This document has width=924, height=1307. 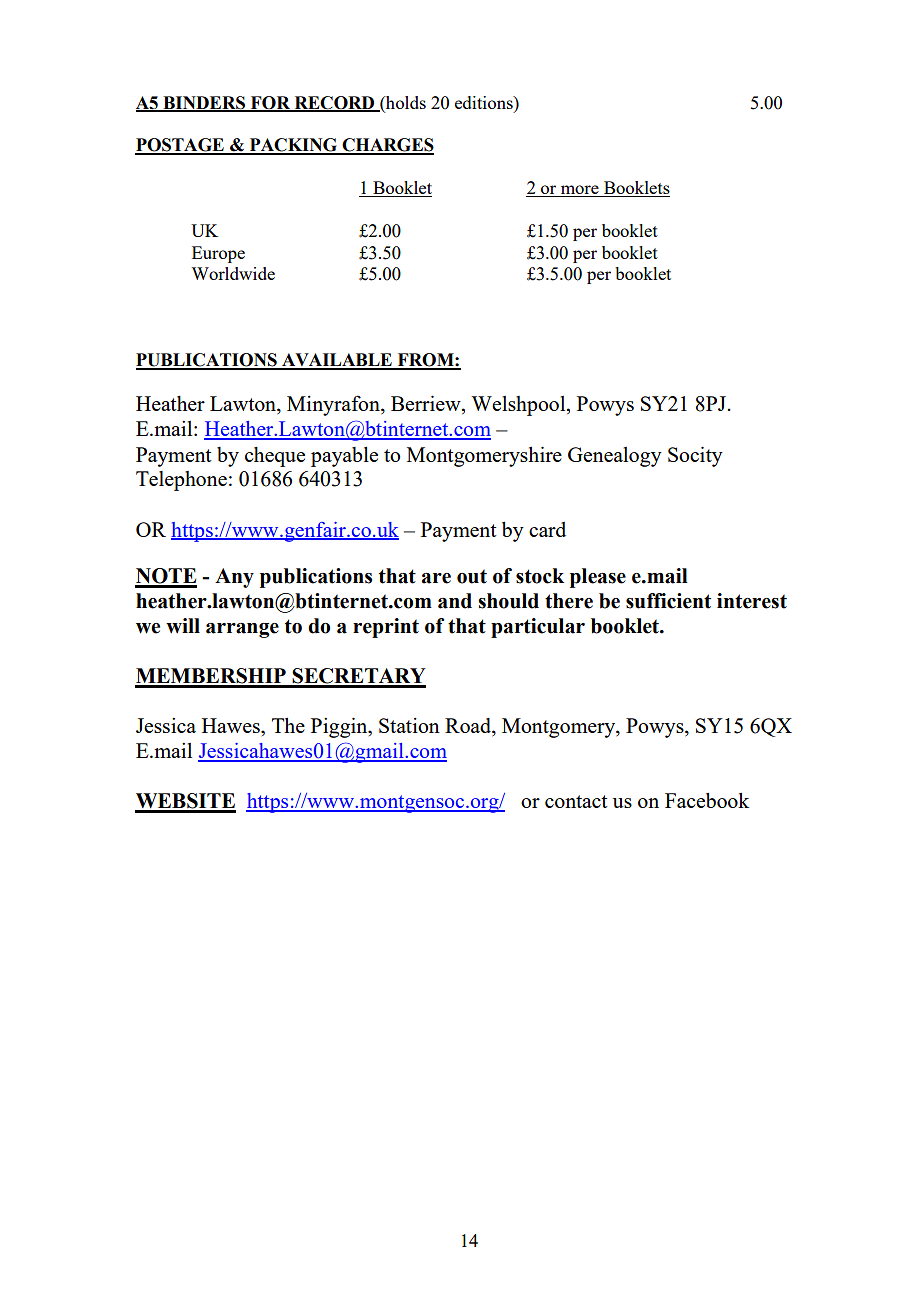 What do you see at coordinates (455, 601) in the document?
I see `and` at bounding box center [455, 601].
